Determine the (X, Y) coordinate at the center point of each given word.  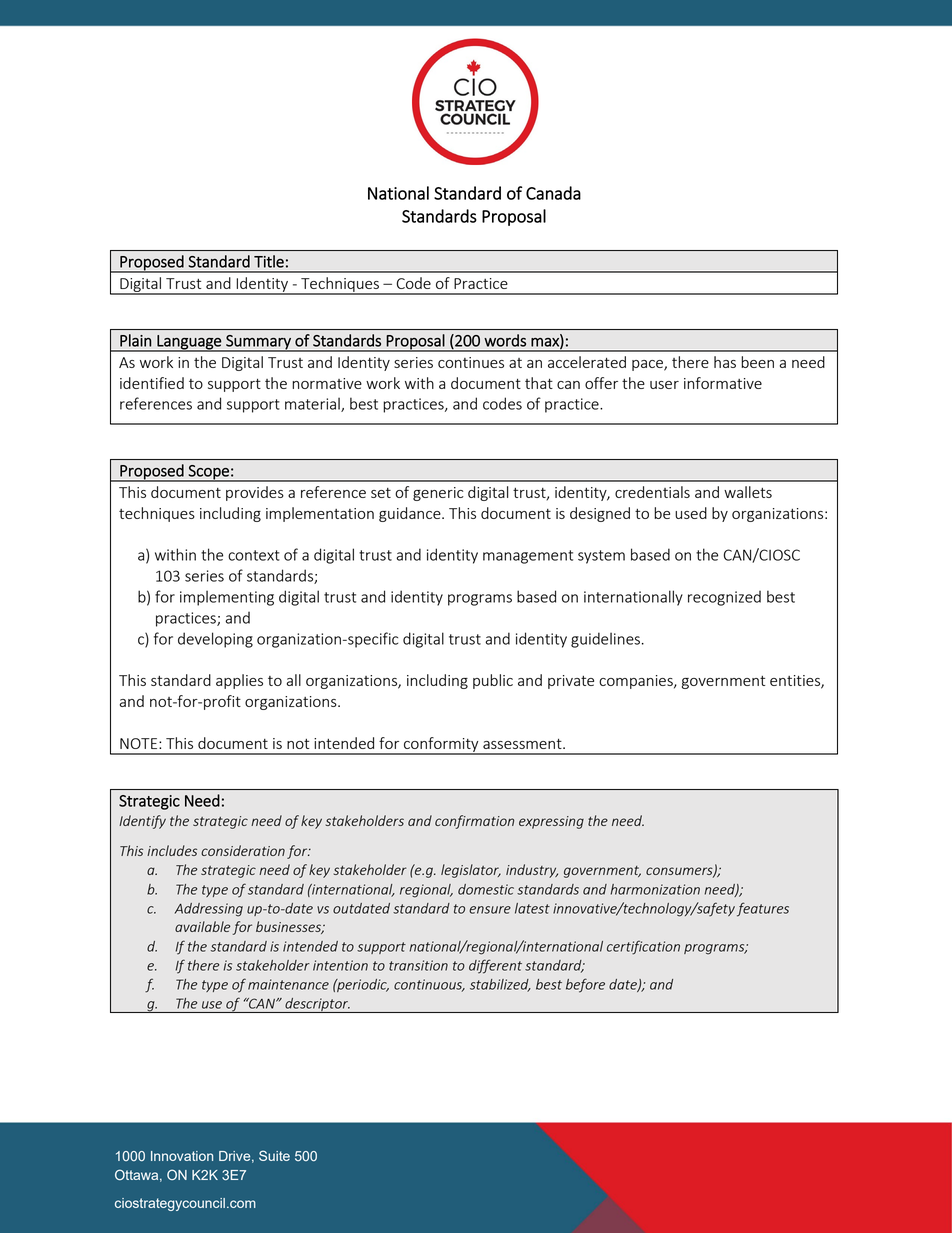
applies (239, 681)
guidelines (605, 640)
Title (269, 261)
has (725, 362)
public (493, 681)
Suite (274, 1155)
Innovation (182, 1156)
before (585, 985)
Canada (553, 193)
